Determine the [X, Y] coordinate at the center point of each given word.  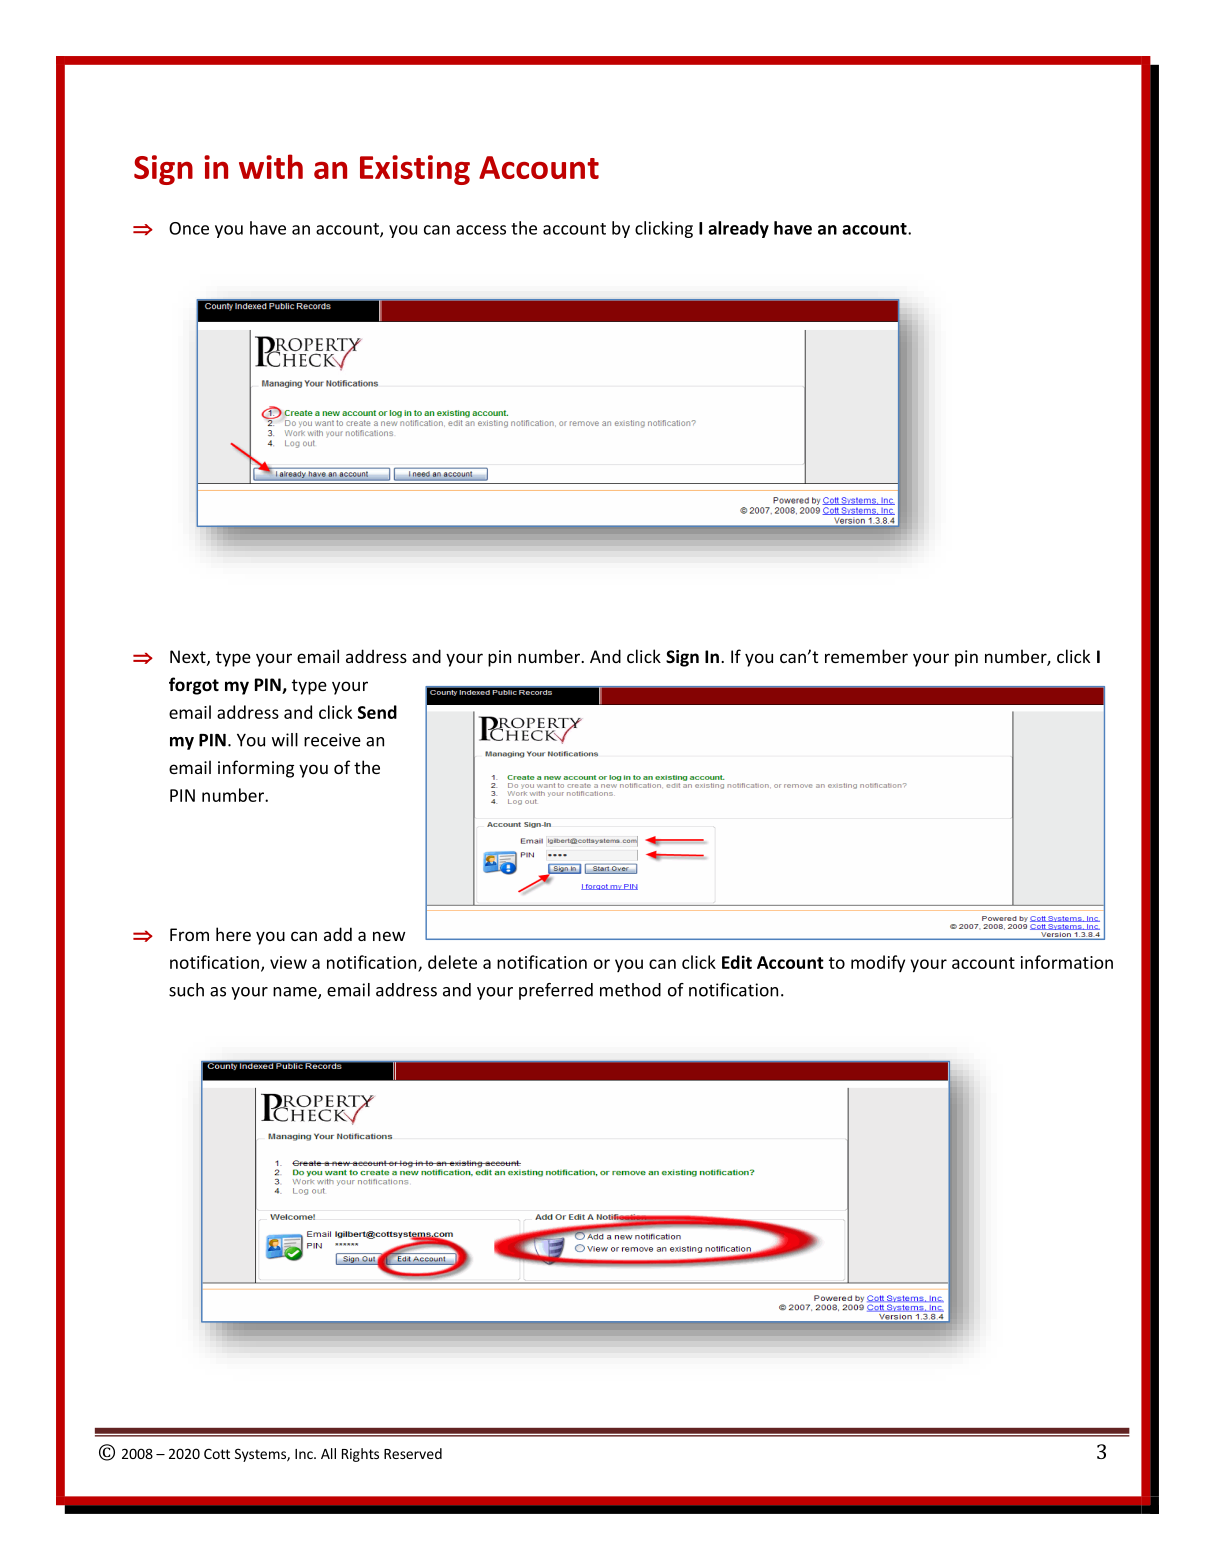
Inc [305, 1454]
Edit [737, 962]
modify [878, 963]
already [738, 229]
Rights [360, 1455]
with [271, 166]
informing [256, 769]
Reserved [413, 1453]
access [481, 230]
